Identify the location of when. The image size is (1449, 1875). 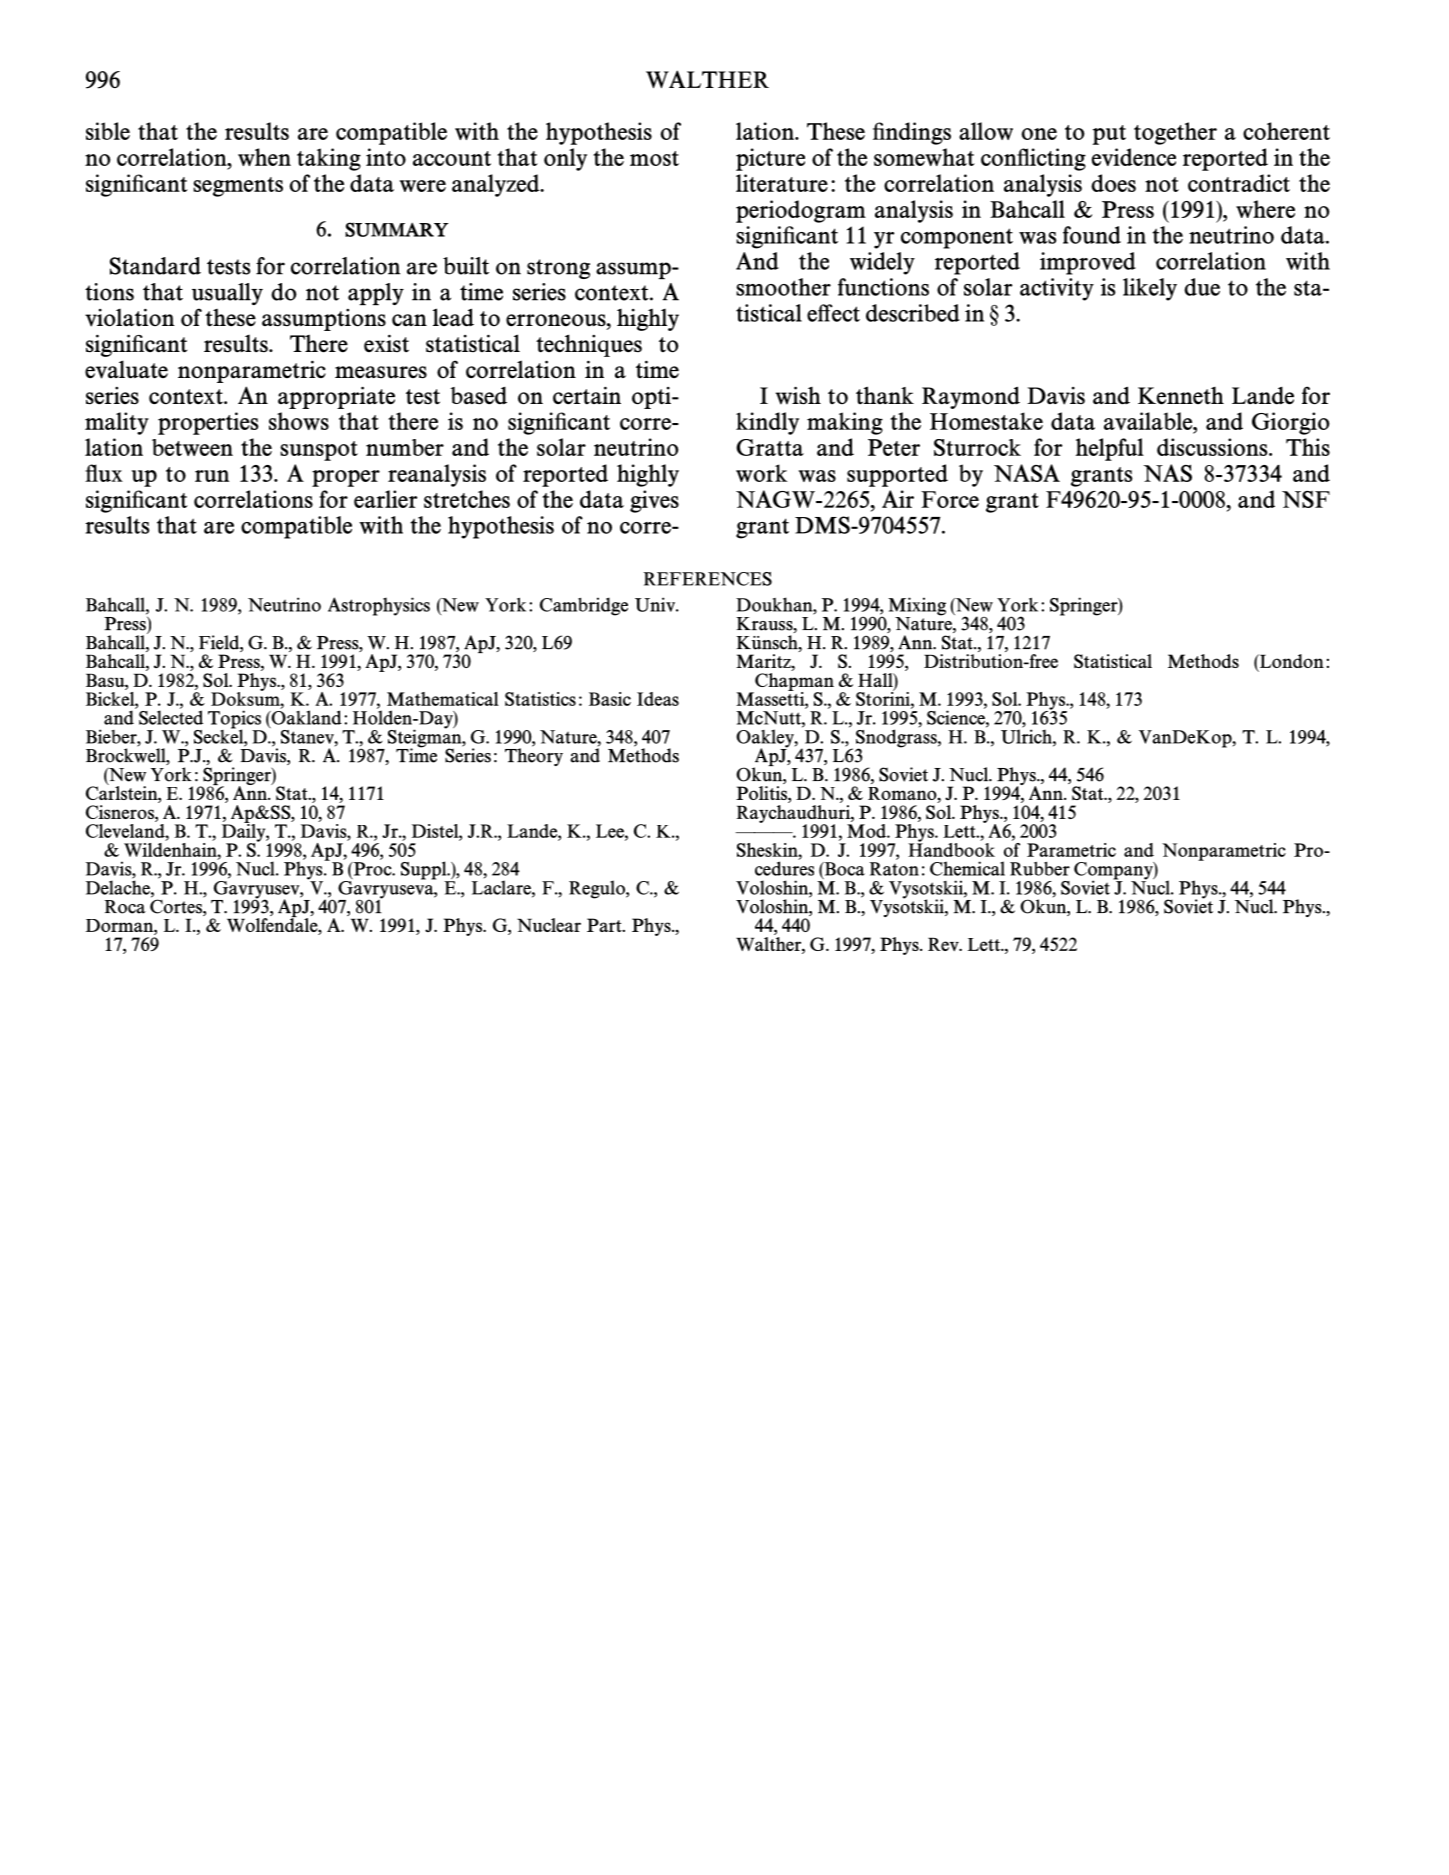
(264, 157).
